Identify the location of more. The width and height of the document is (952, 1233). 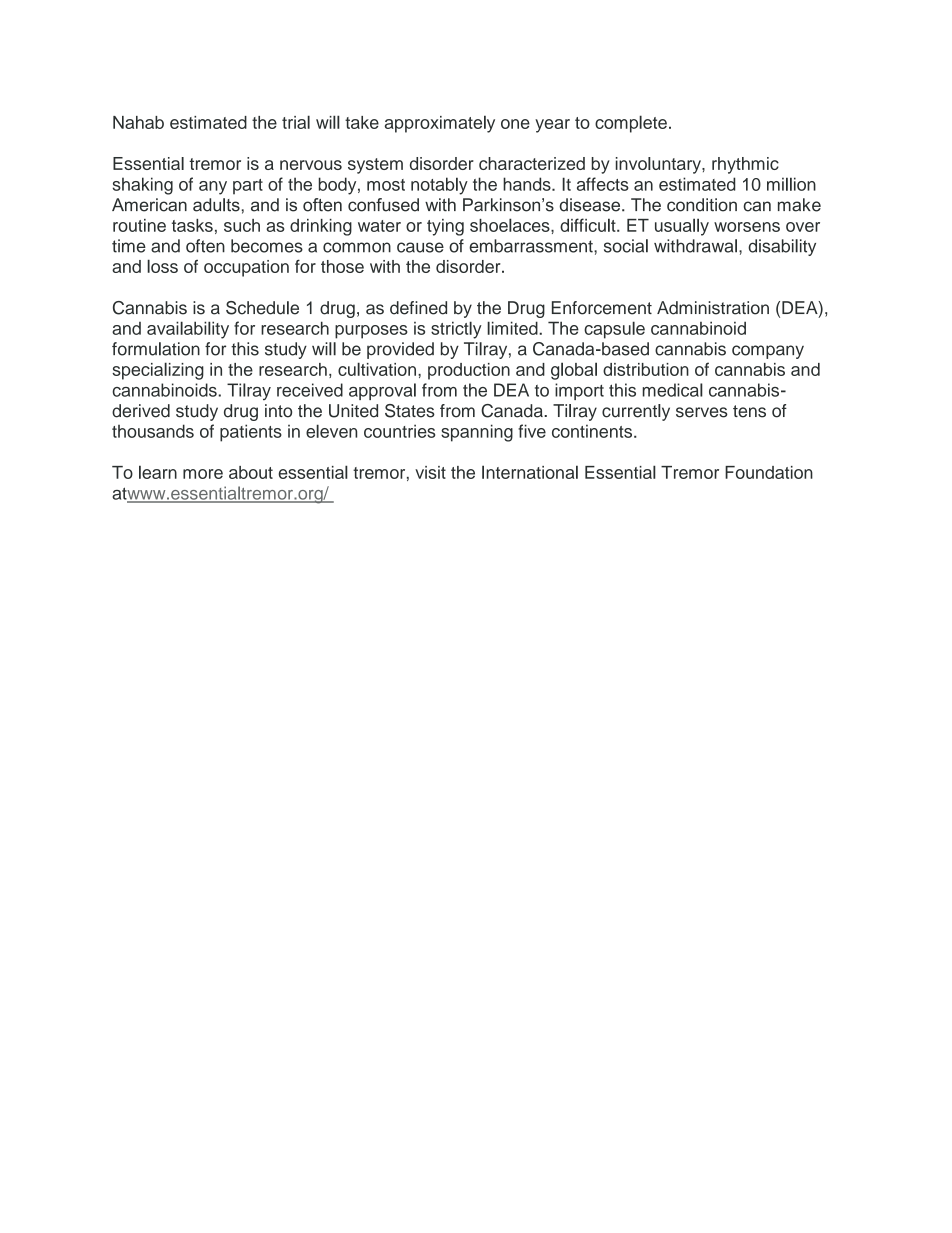
(203, 474).
